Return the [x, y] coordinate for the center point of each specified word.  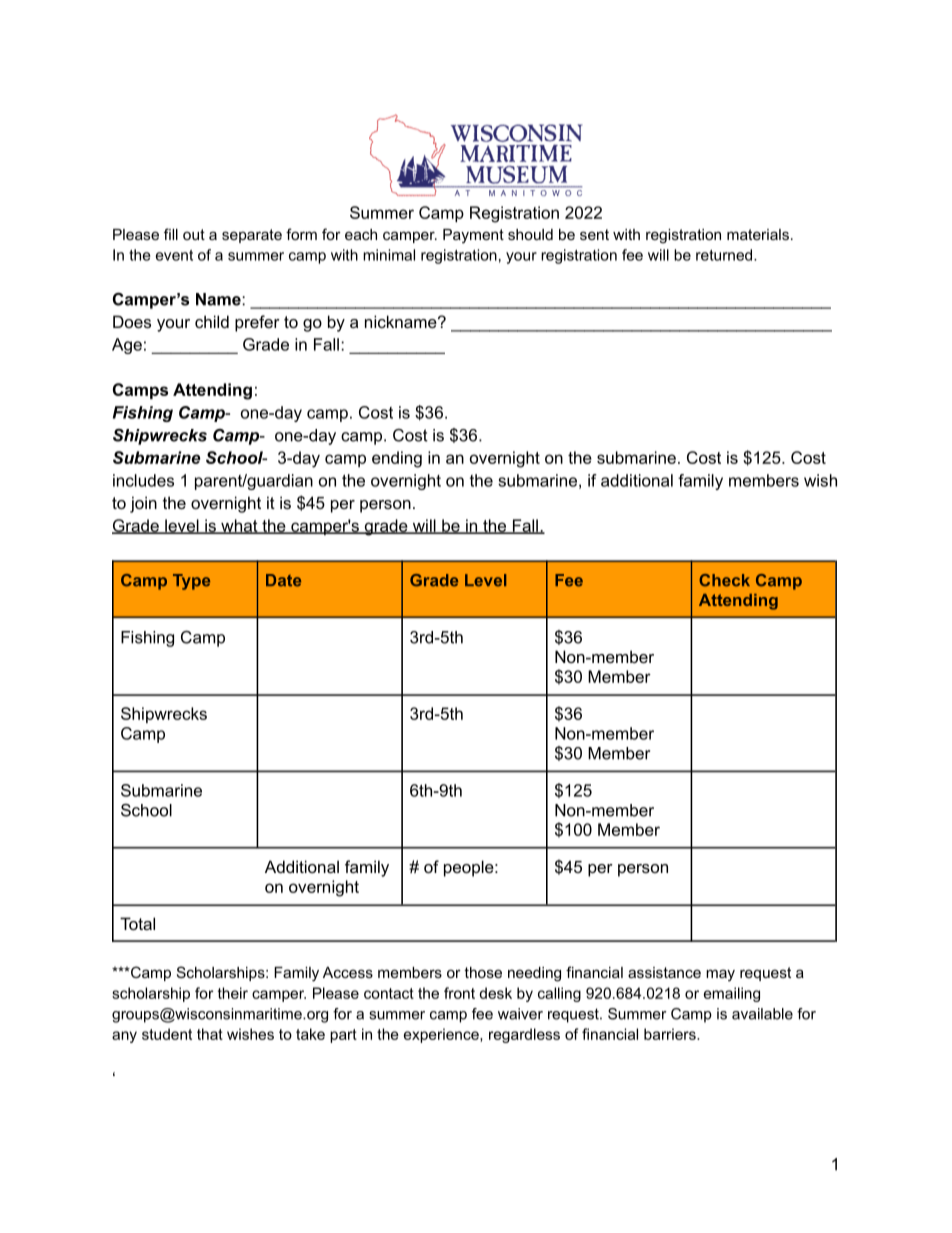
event [174, 255]
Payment [473, 236]
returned [725, 255]
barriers [671, 1034]
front [459, 993]
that [210, 1034]
